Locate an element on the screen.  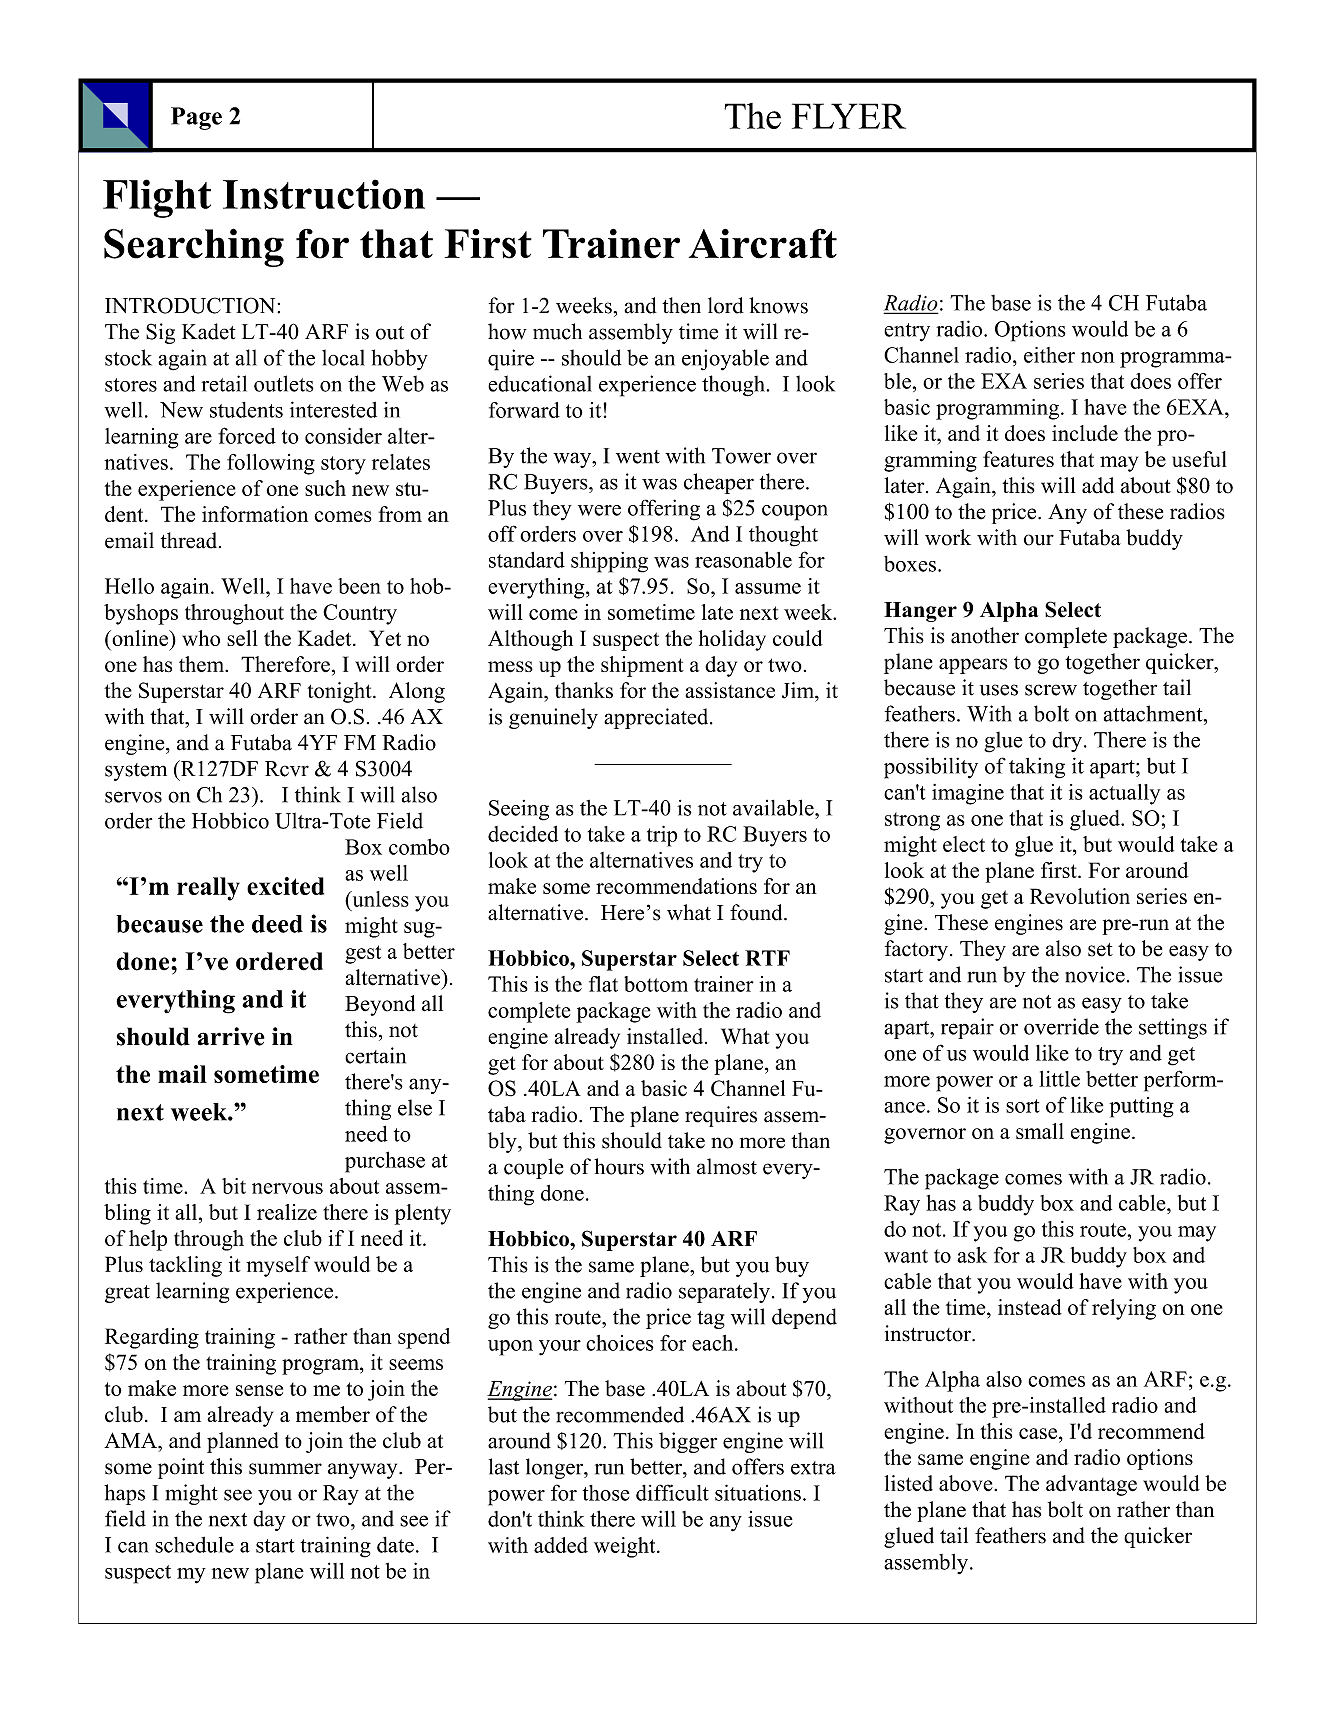
hours is located at coordinates (619, 1166).
